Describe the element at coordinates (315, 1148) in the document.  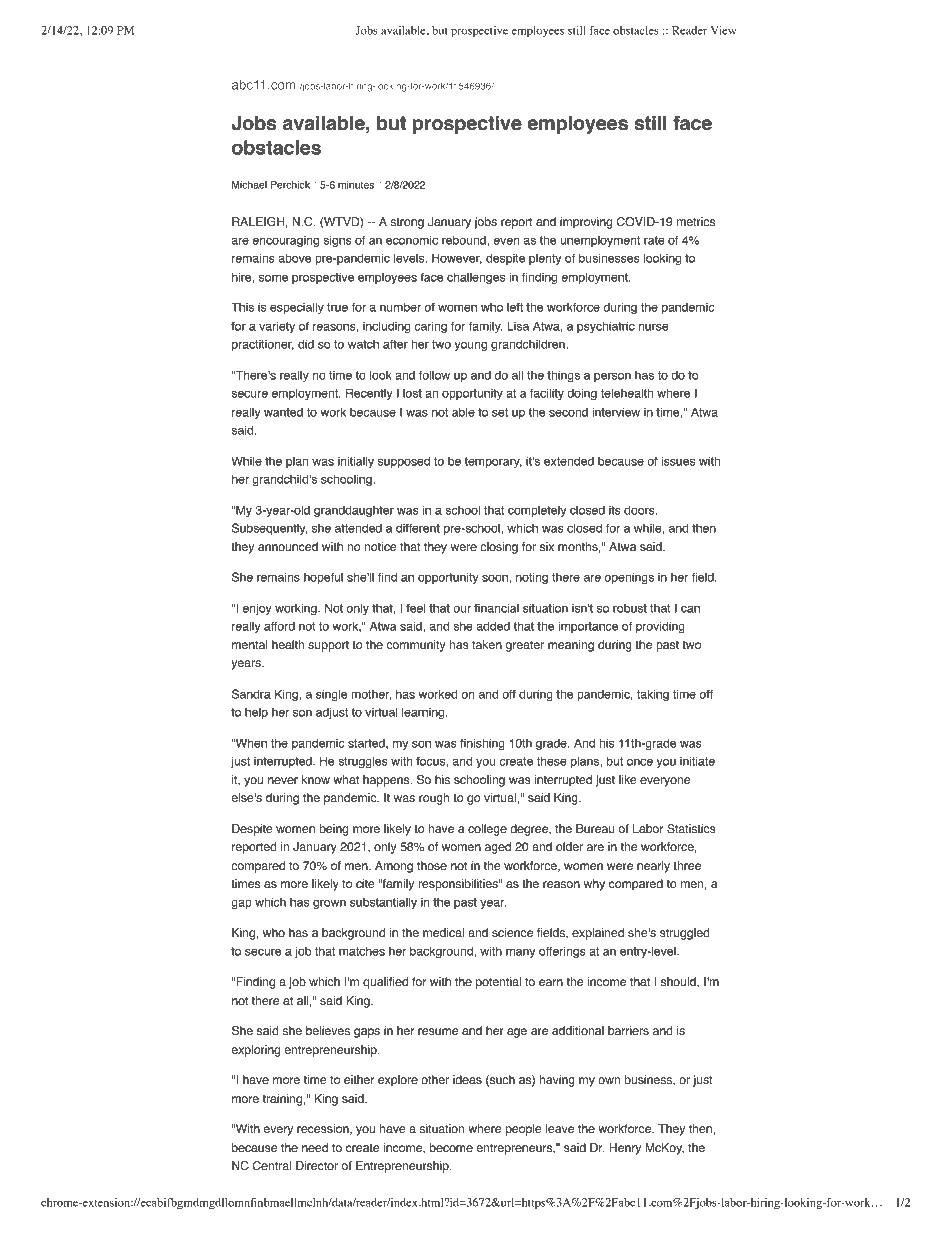
I see `need` at that location.
